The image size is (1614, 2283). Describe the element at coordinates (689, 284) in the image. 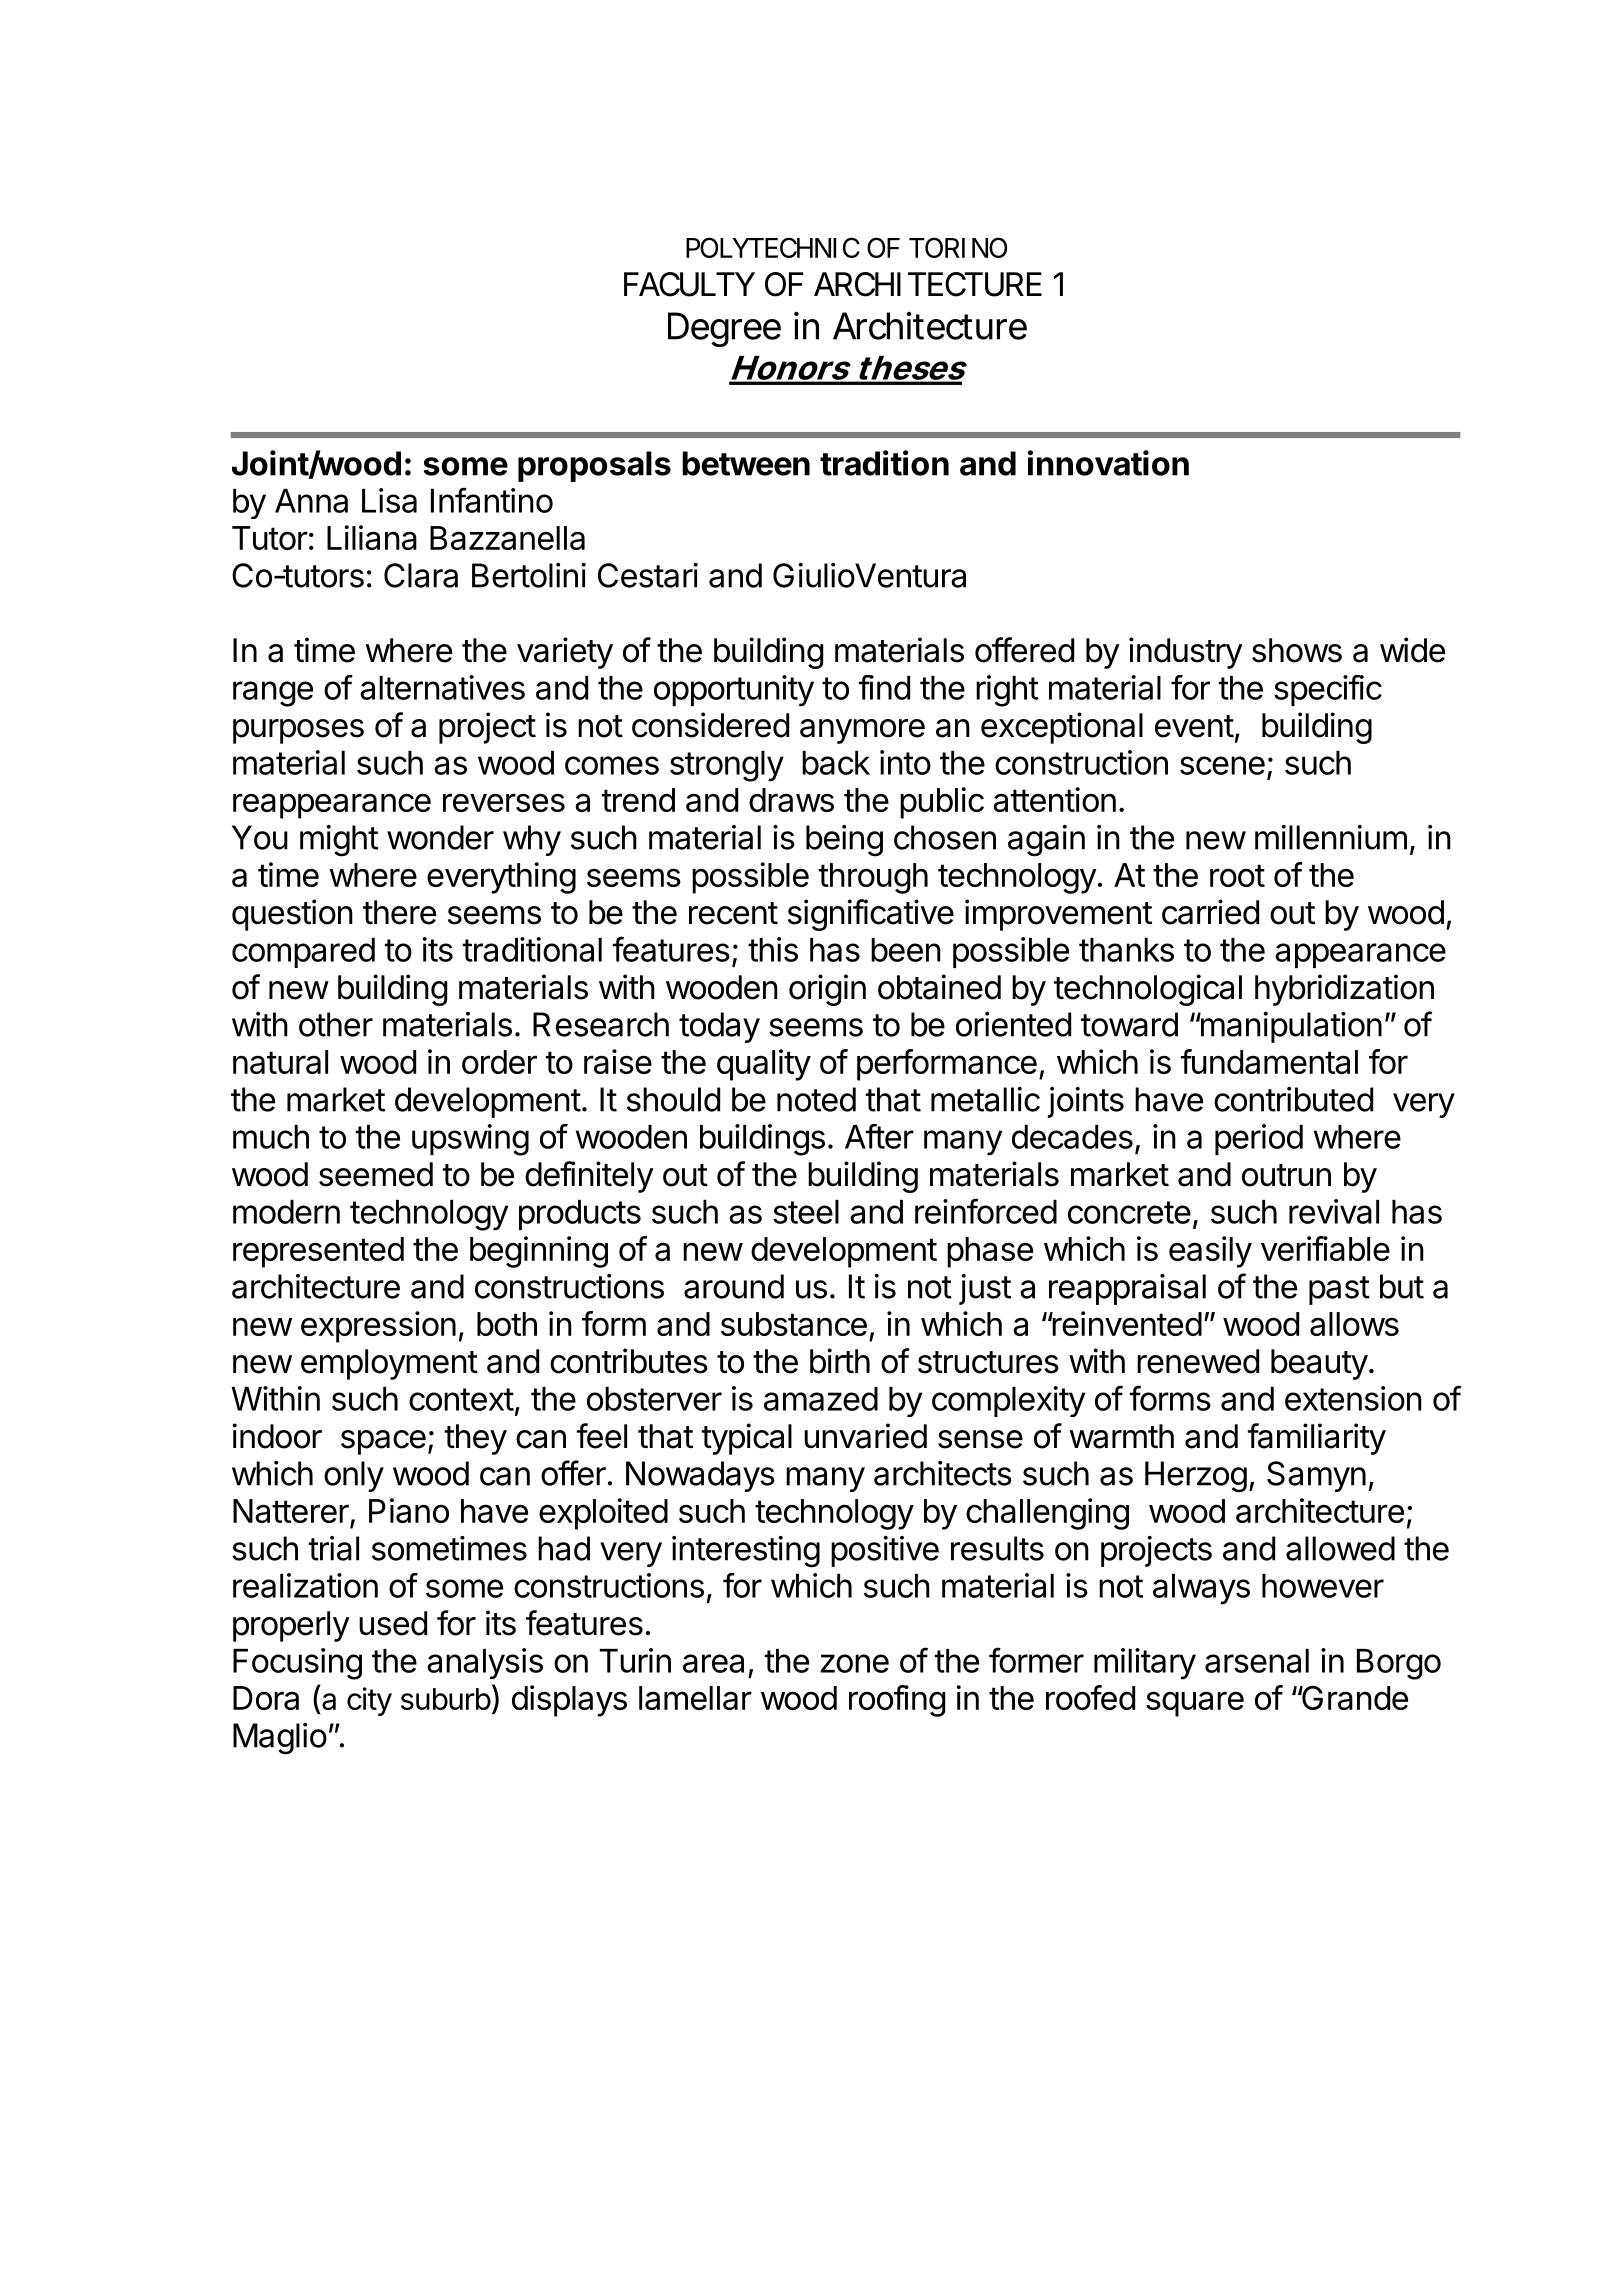

I see `FACULTY` at that location.
